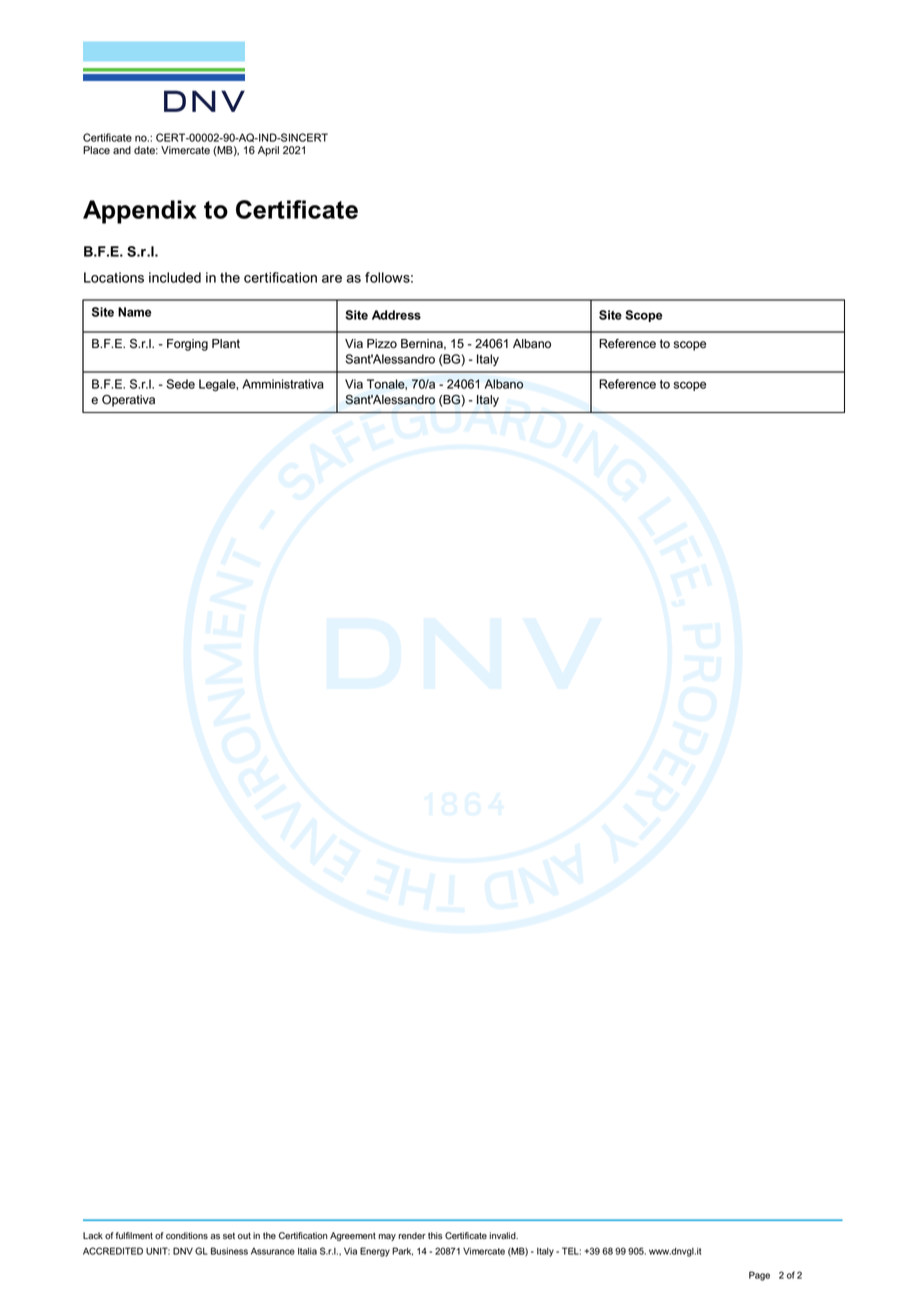  I want to click on Page, so click(759, 1276).
